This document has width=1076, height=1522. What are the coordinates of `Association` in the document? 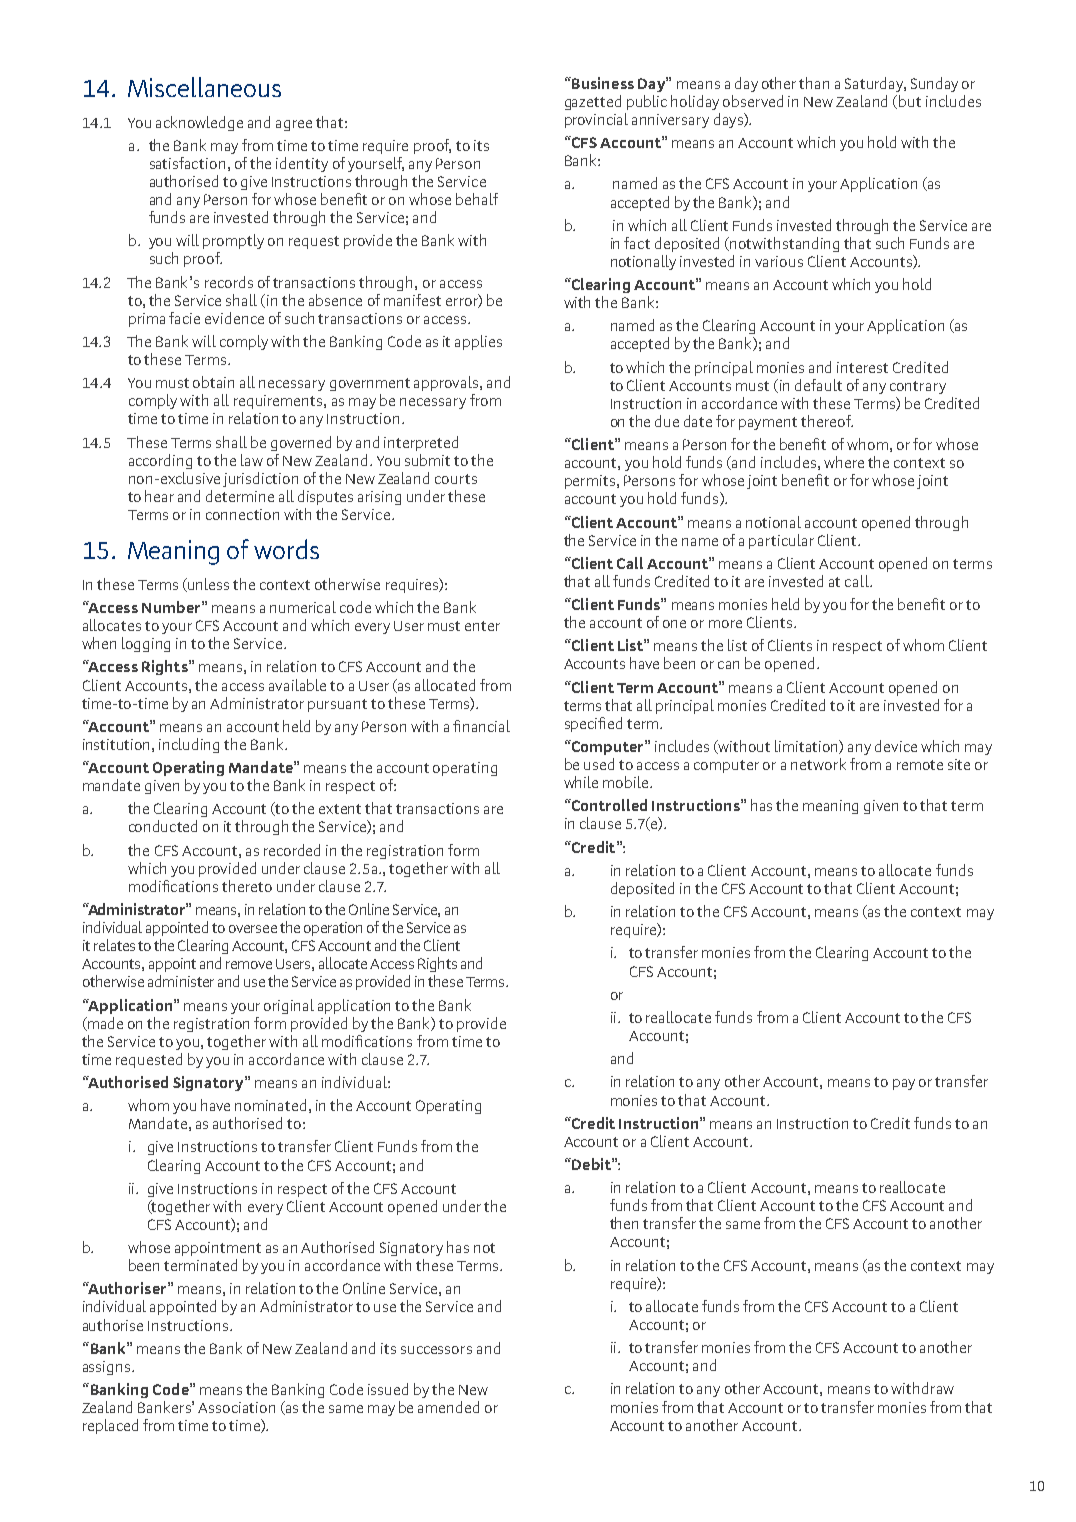 It's located at (236, 1407).
